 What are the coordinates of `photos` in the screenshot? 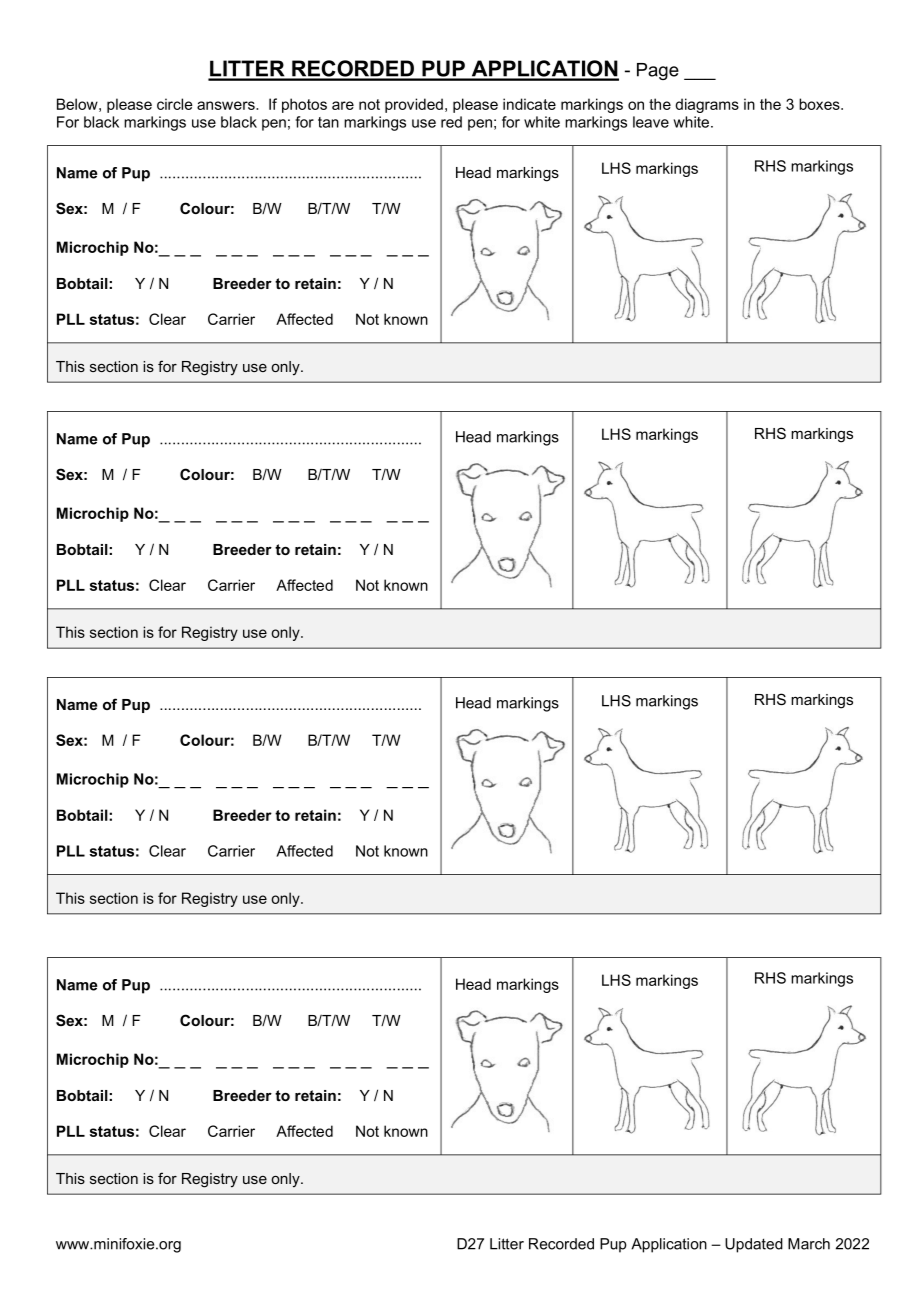 It's located at (304, 105).
